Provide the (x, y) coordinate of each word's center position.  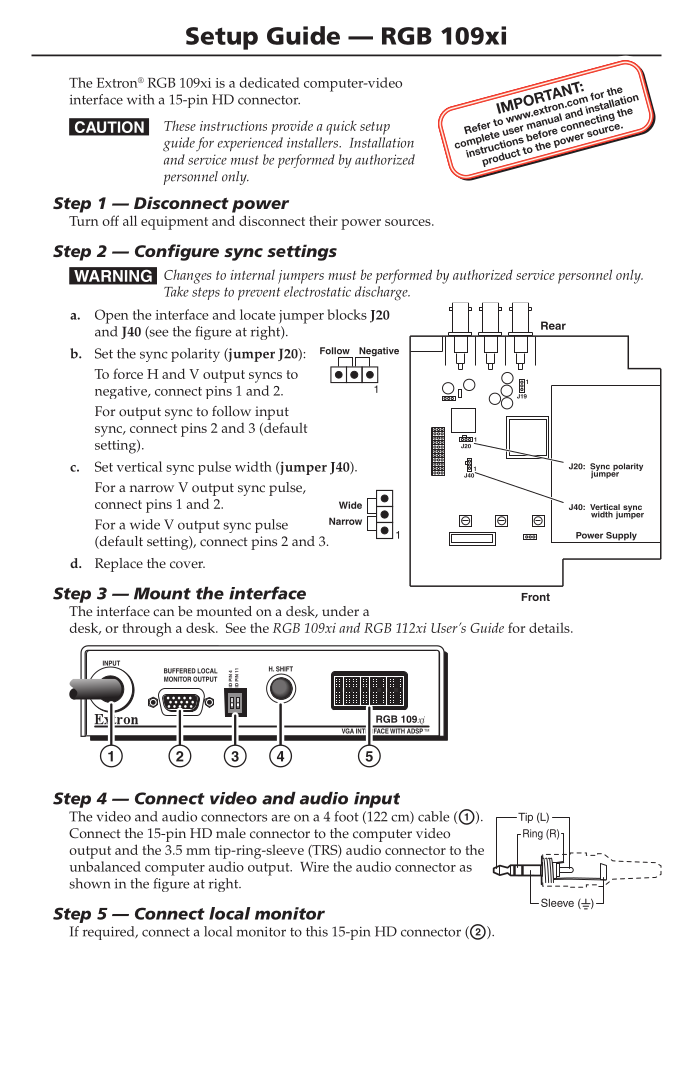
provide (292, 128)
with (140, 99)
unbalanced (105, 866)
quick (341, 128)
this (317, 931)
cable (433, 816)
